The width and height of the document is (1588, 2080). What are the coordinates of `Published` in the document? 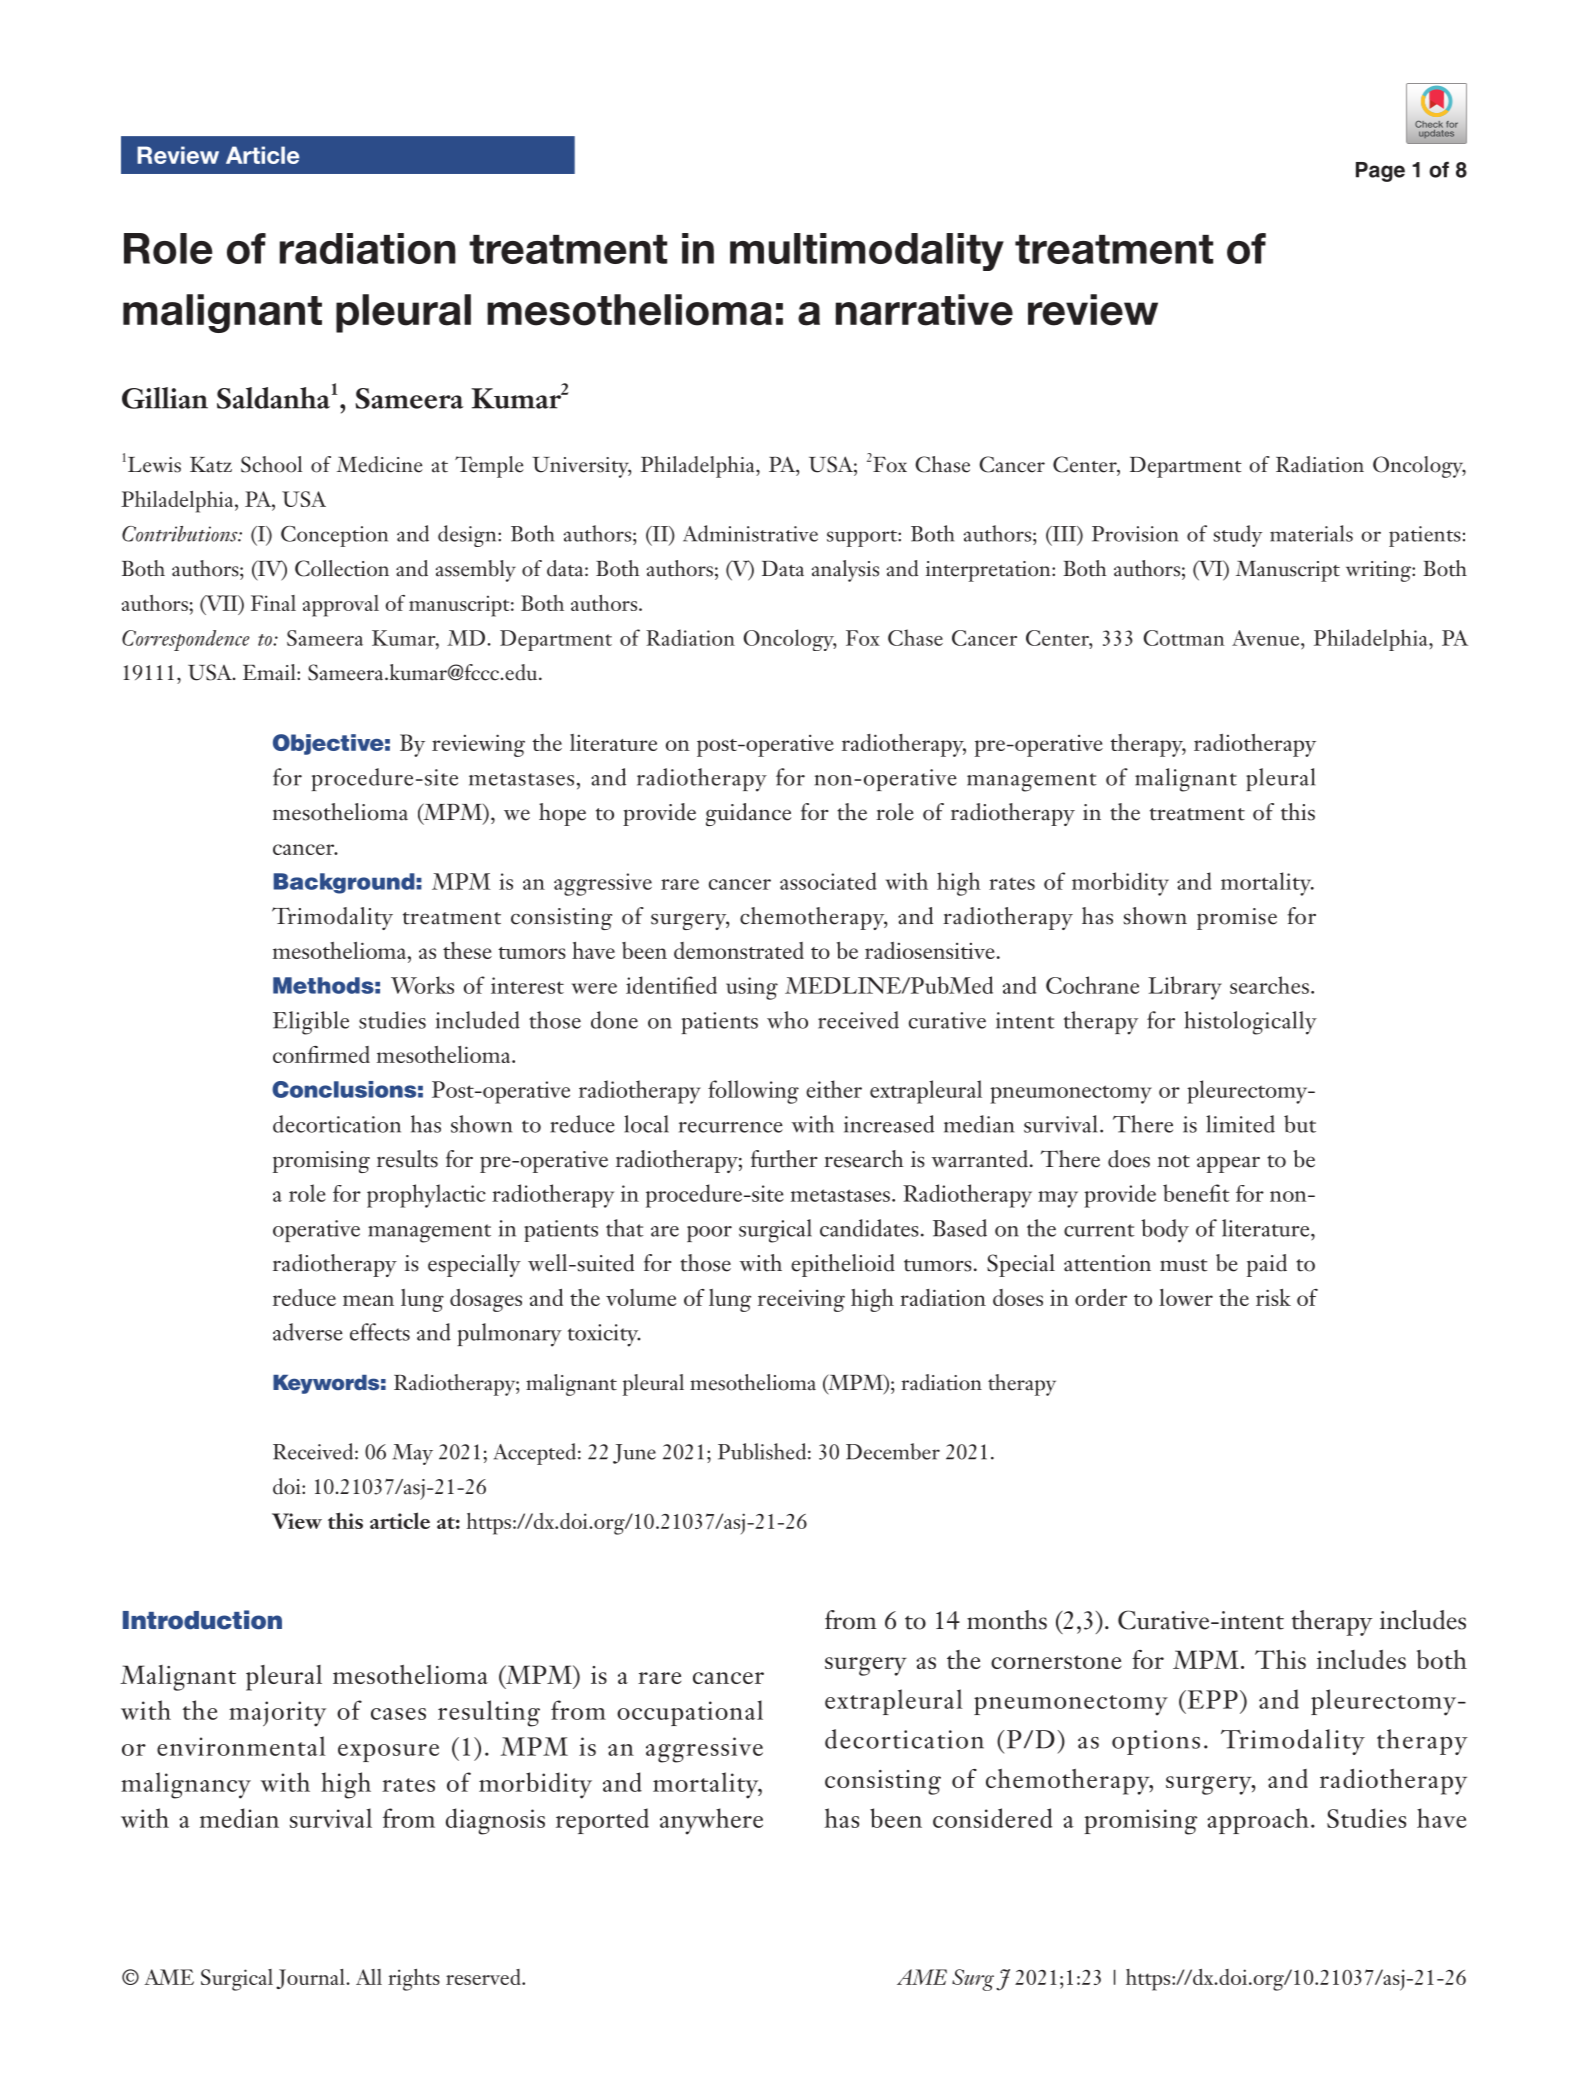 It's located at (762, 1451).
